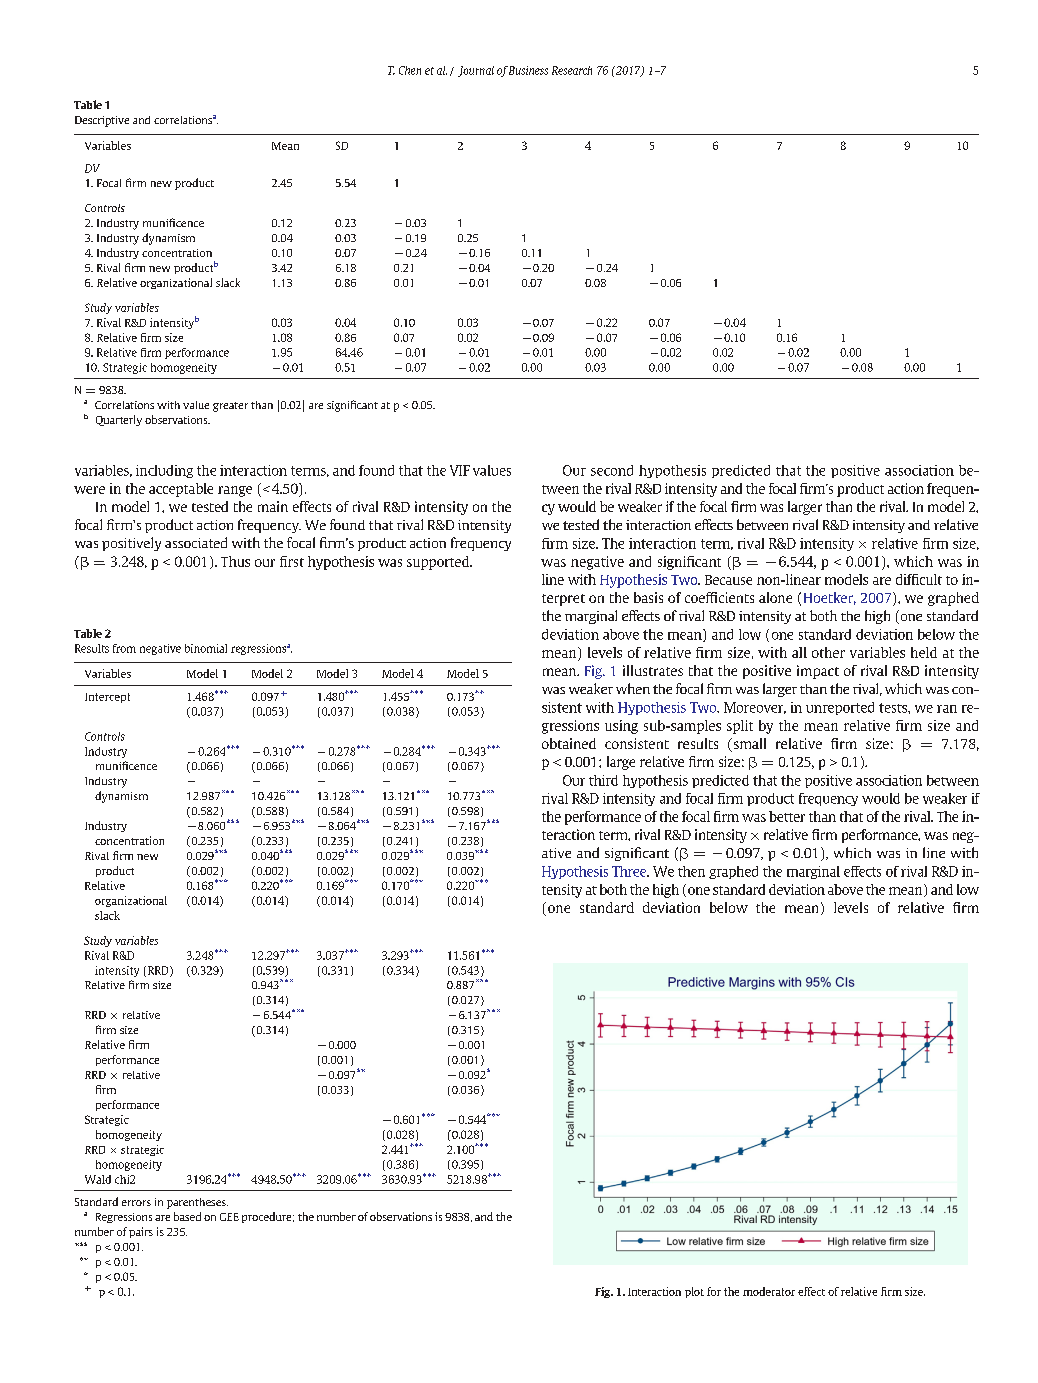 This page has width=1038, height=1383. I want to click on Research, so click(572, 70).
